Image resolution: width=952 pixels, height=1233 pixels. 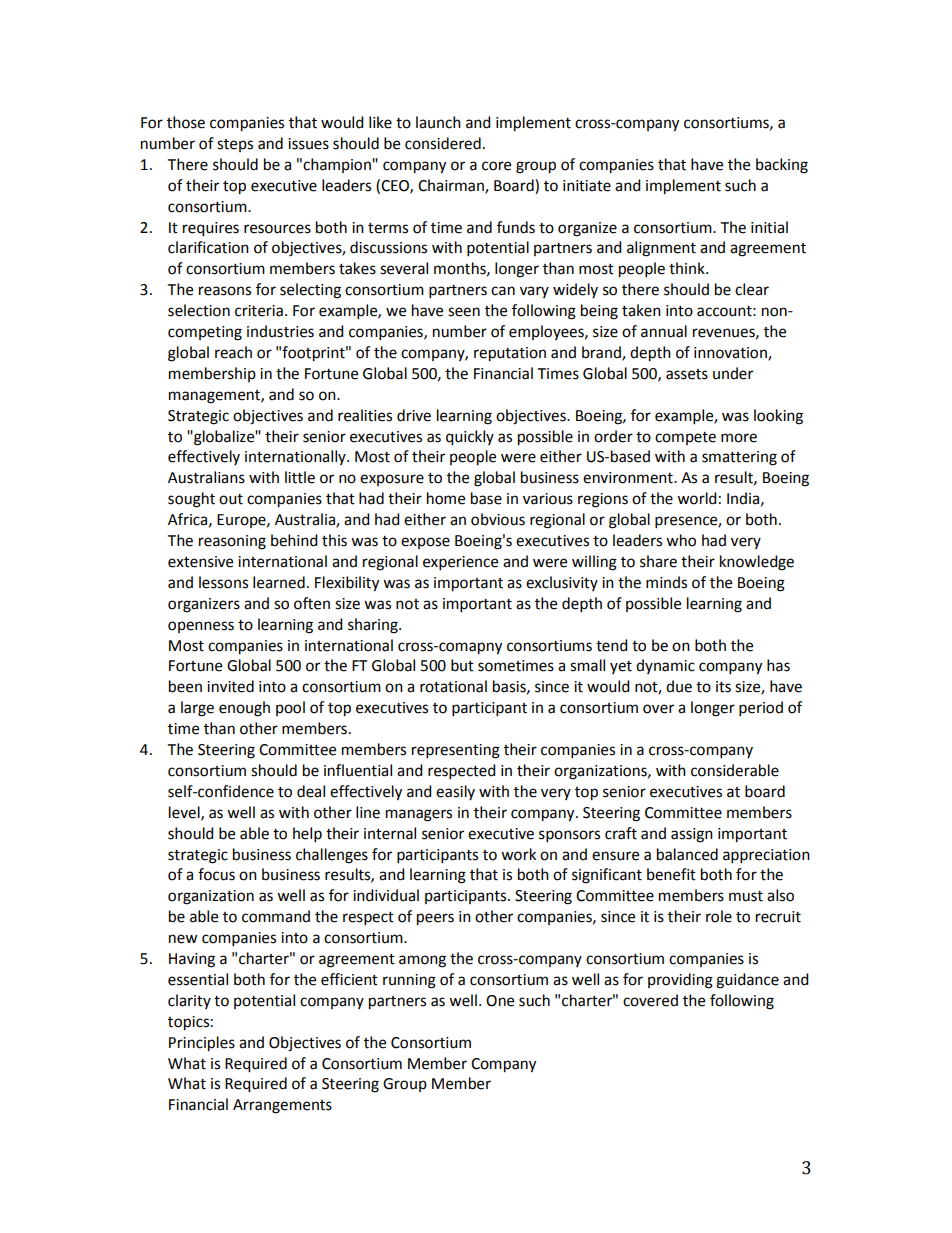 What do you see at coordinates (462, 665) in the screenshot?
I see `but` at bounding box center [462, 665].
